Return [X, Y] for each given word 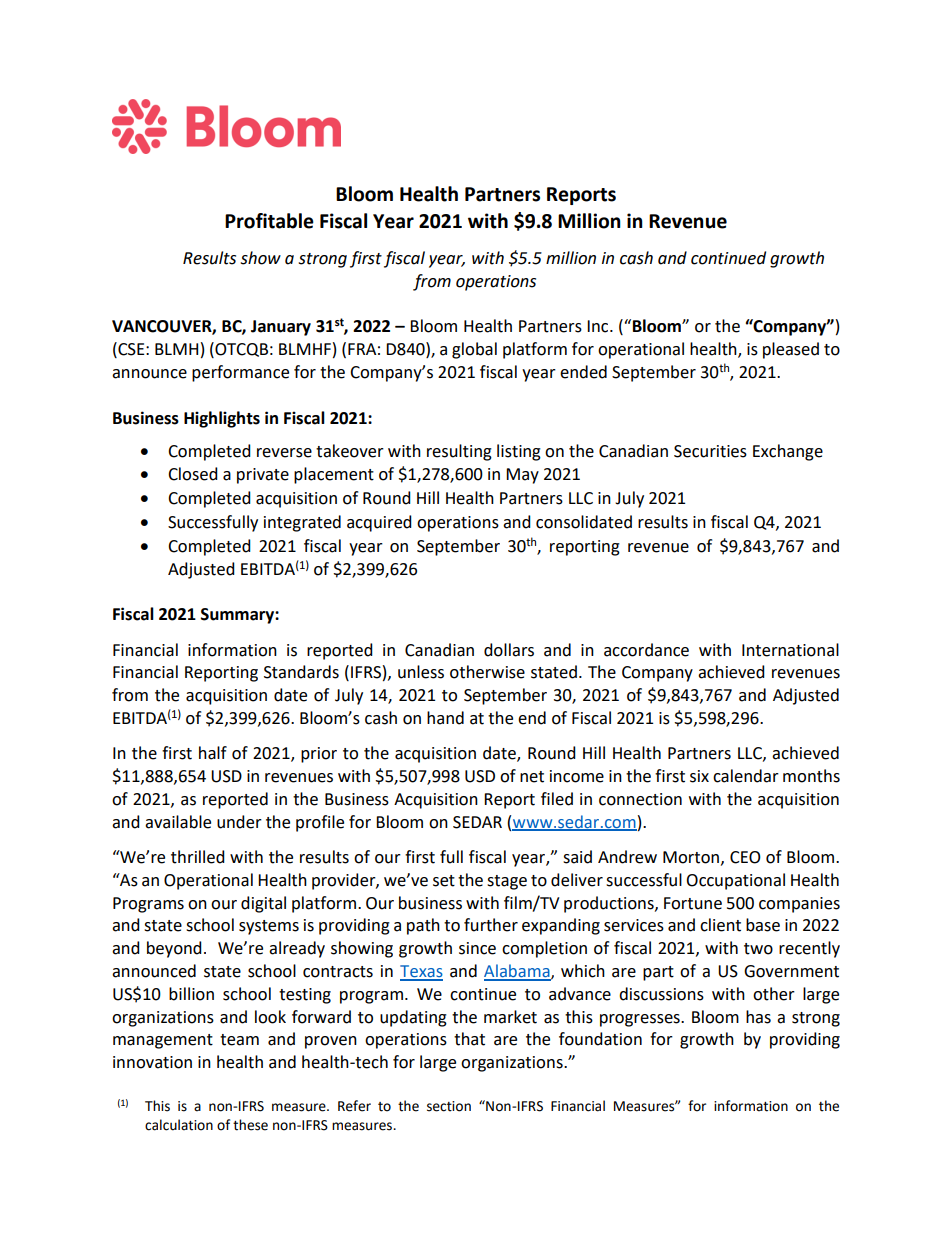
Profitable [269, 221]
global [474, 350]
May [522, 476]
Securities [710, 451]
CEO [745, 857]
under [239, 822]
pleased [791, 350]
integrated [302, 523]
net [532, 777]
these [250, 1125]
